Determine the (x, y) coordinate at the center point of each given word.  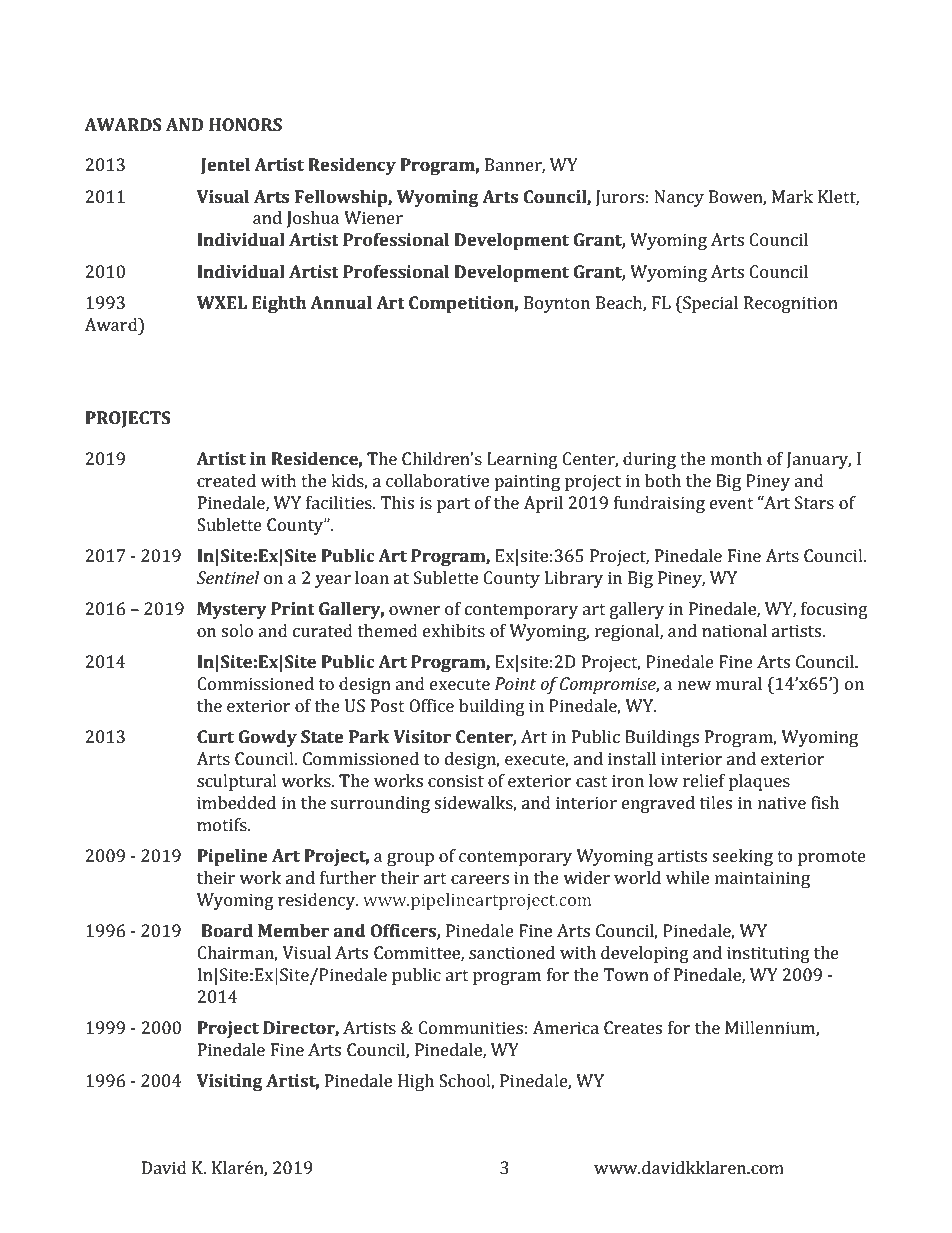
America (565, 1027)
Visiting (230, 1082)
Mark (792, 196)
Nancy (679, 198)
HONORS (245, 124)
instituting (768, 954)
